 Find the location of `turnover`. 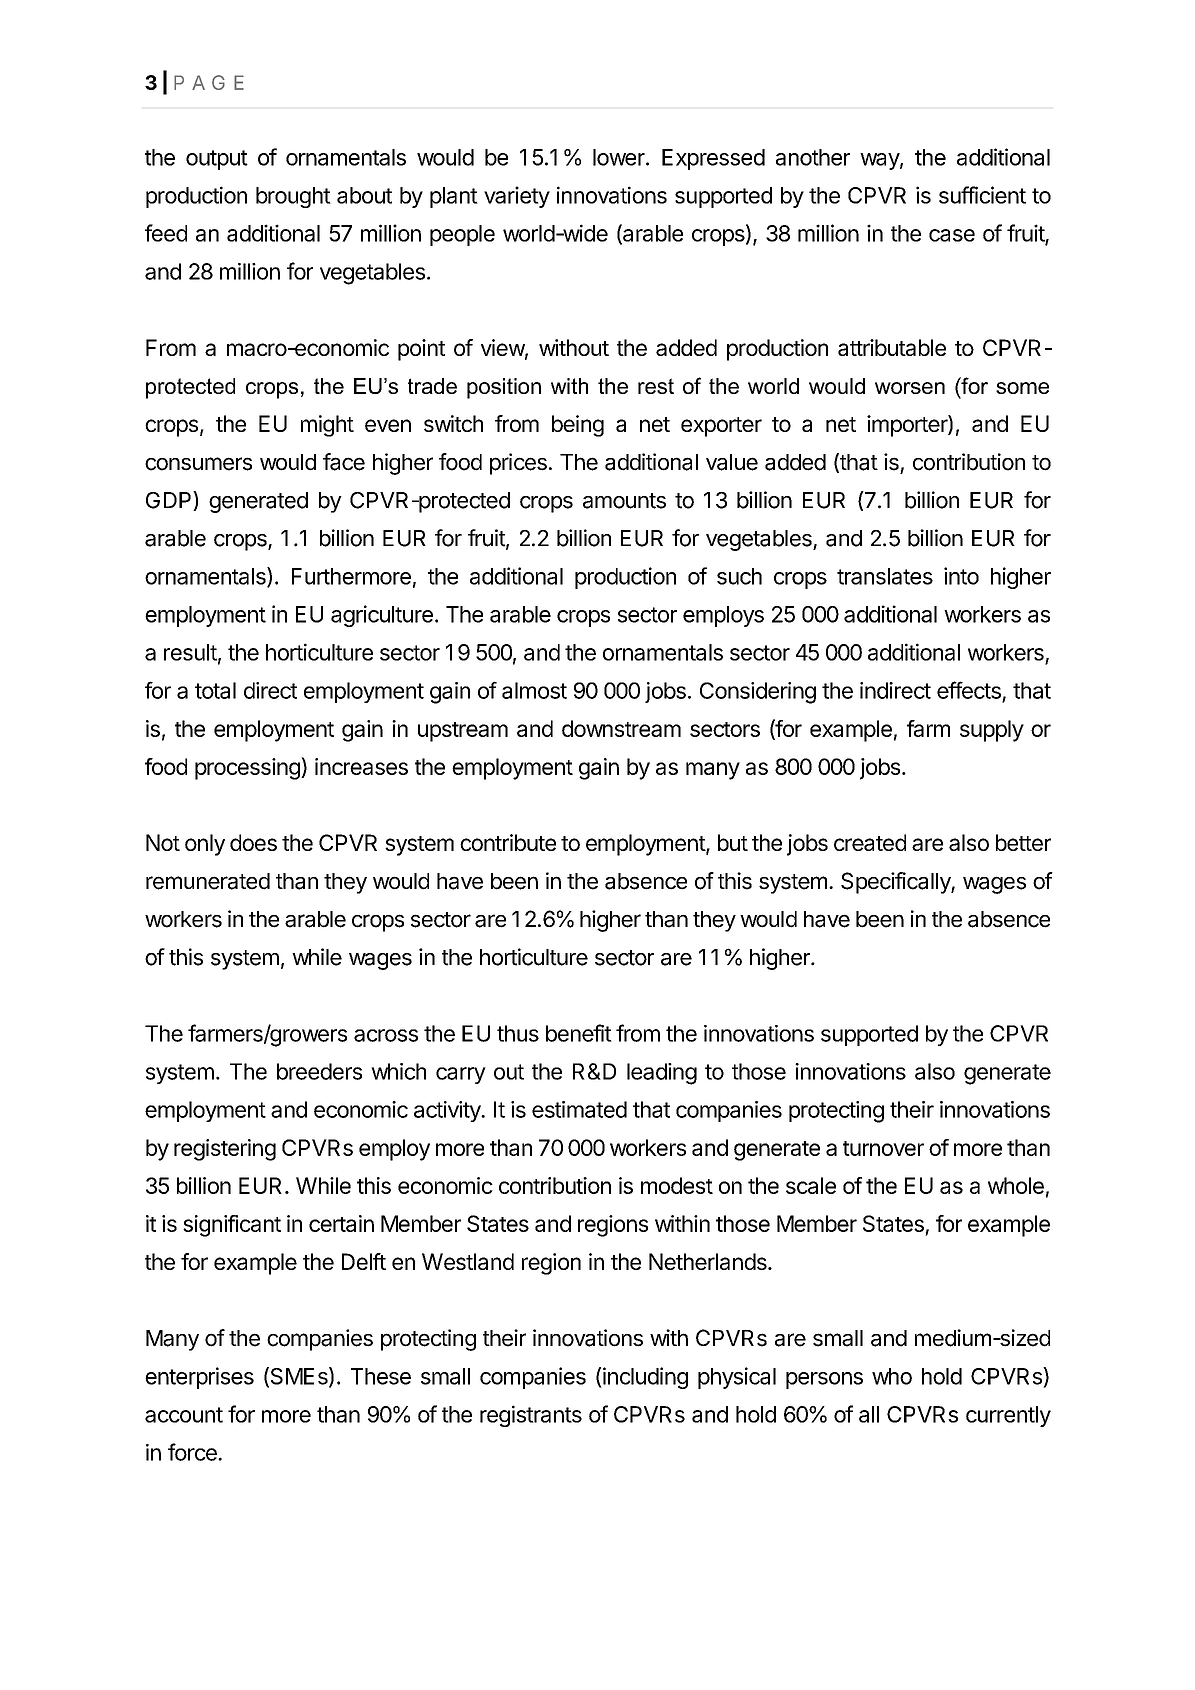

turnover is located at coordinates (883, 1148).
